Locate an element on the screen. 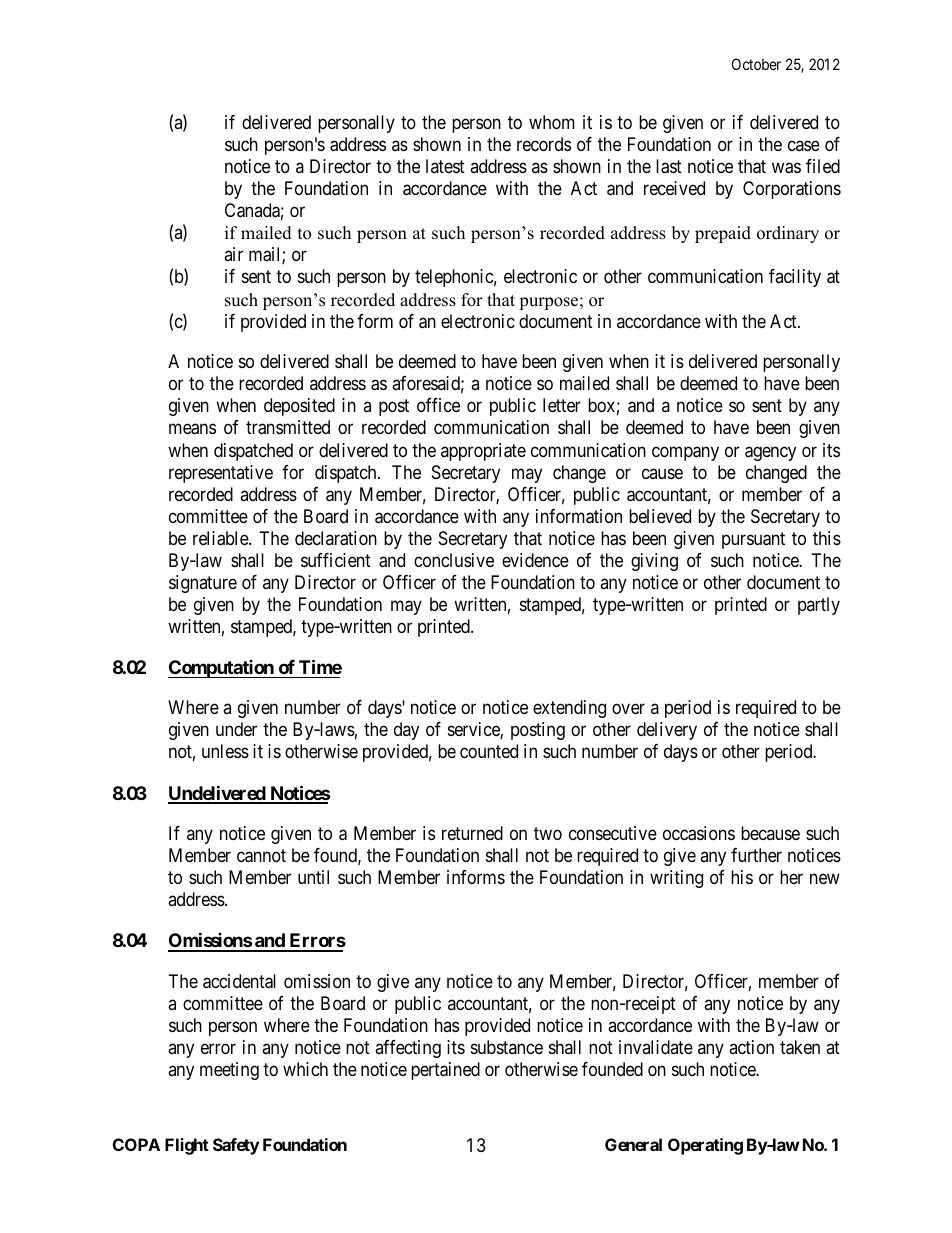 The image size is (952, 1233). Safety is located at coordinates (236, 1146).
